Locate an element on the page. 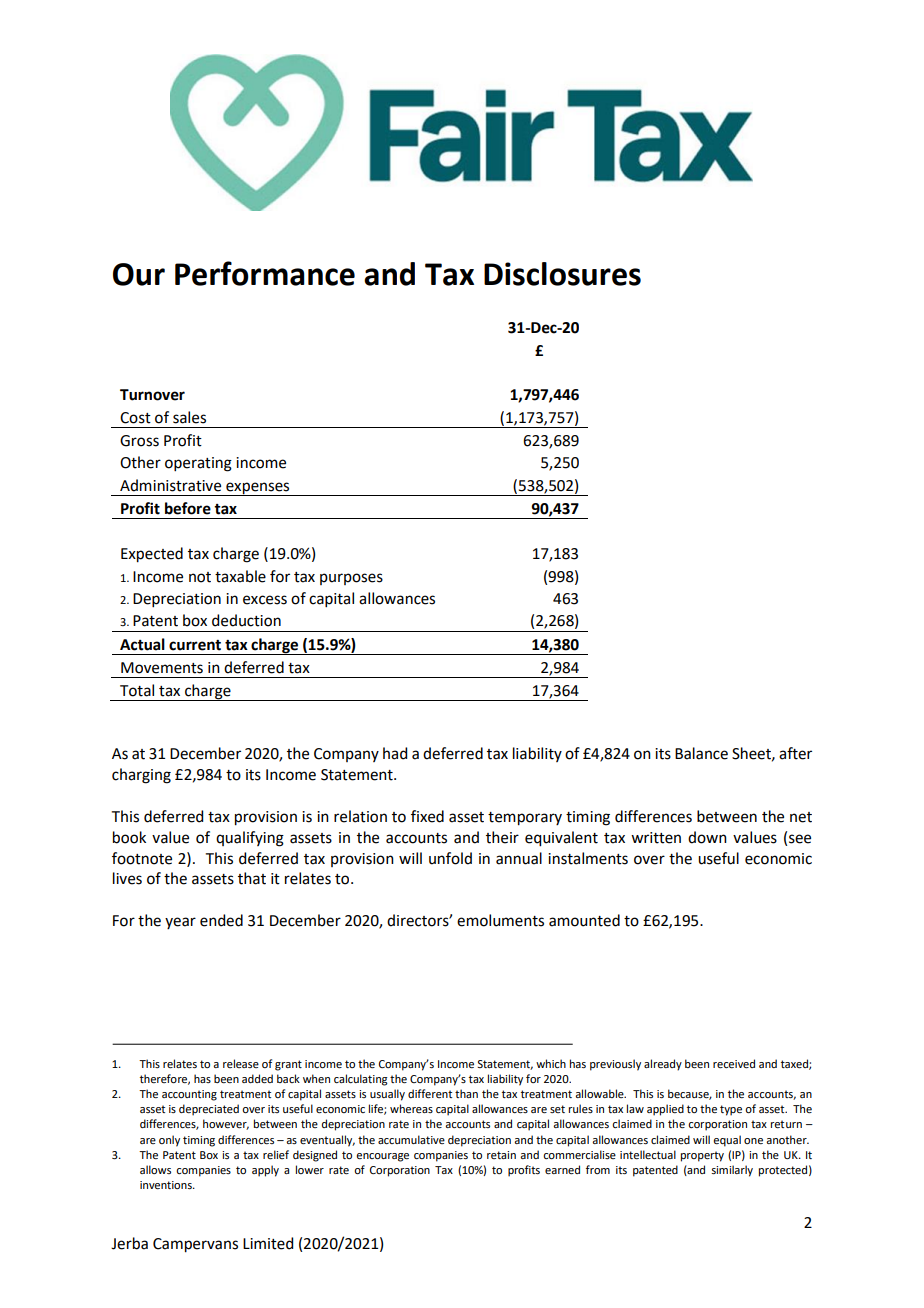 The height and width of the page is (1308, 924). Disclosures is located at coordinates (562, 274).
